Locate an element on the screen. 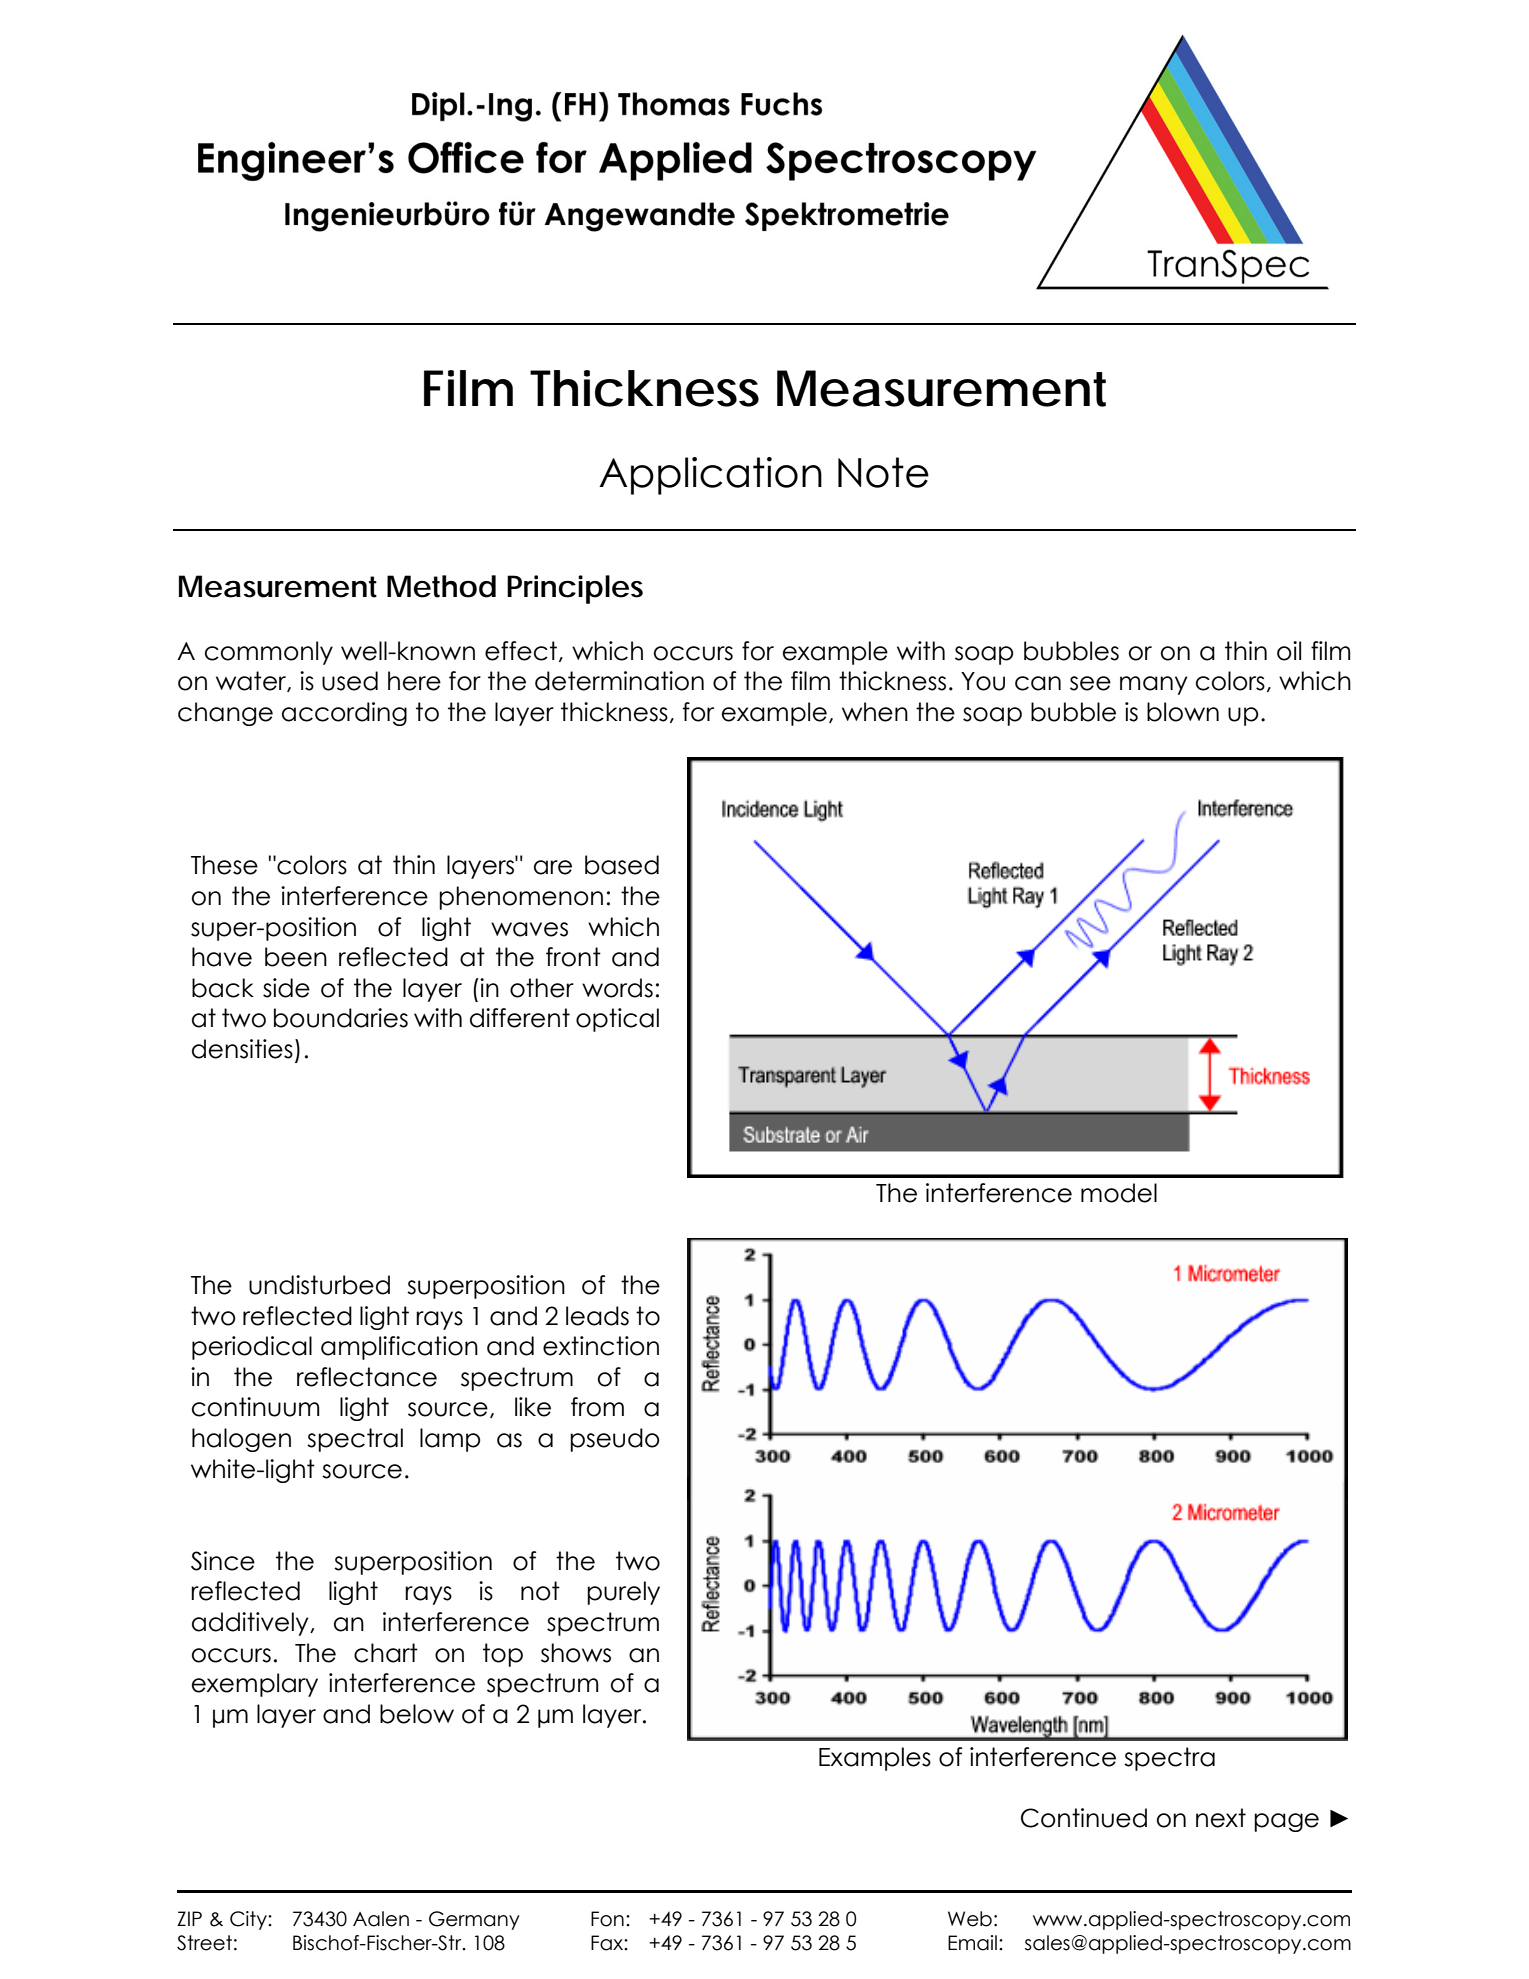 The height and width of the screenshot is (1979, 1529). leads is located at coordinates (597, 1316).
